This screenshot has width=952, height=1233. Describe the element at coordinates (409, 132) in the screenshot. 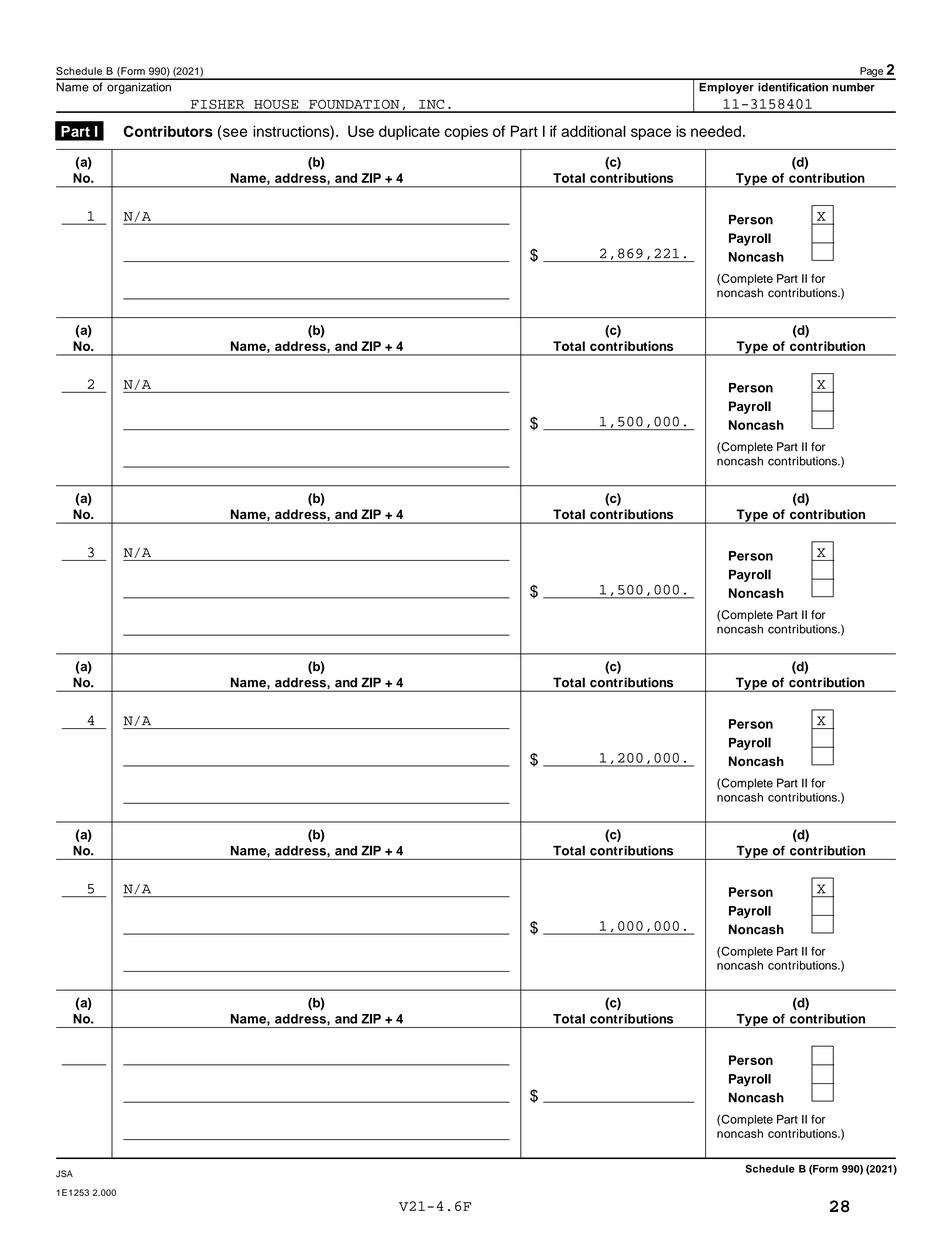

I see `duplicate` at that location.
